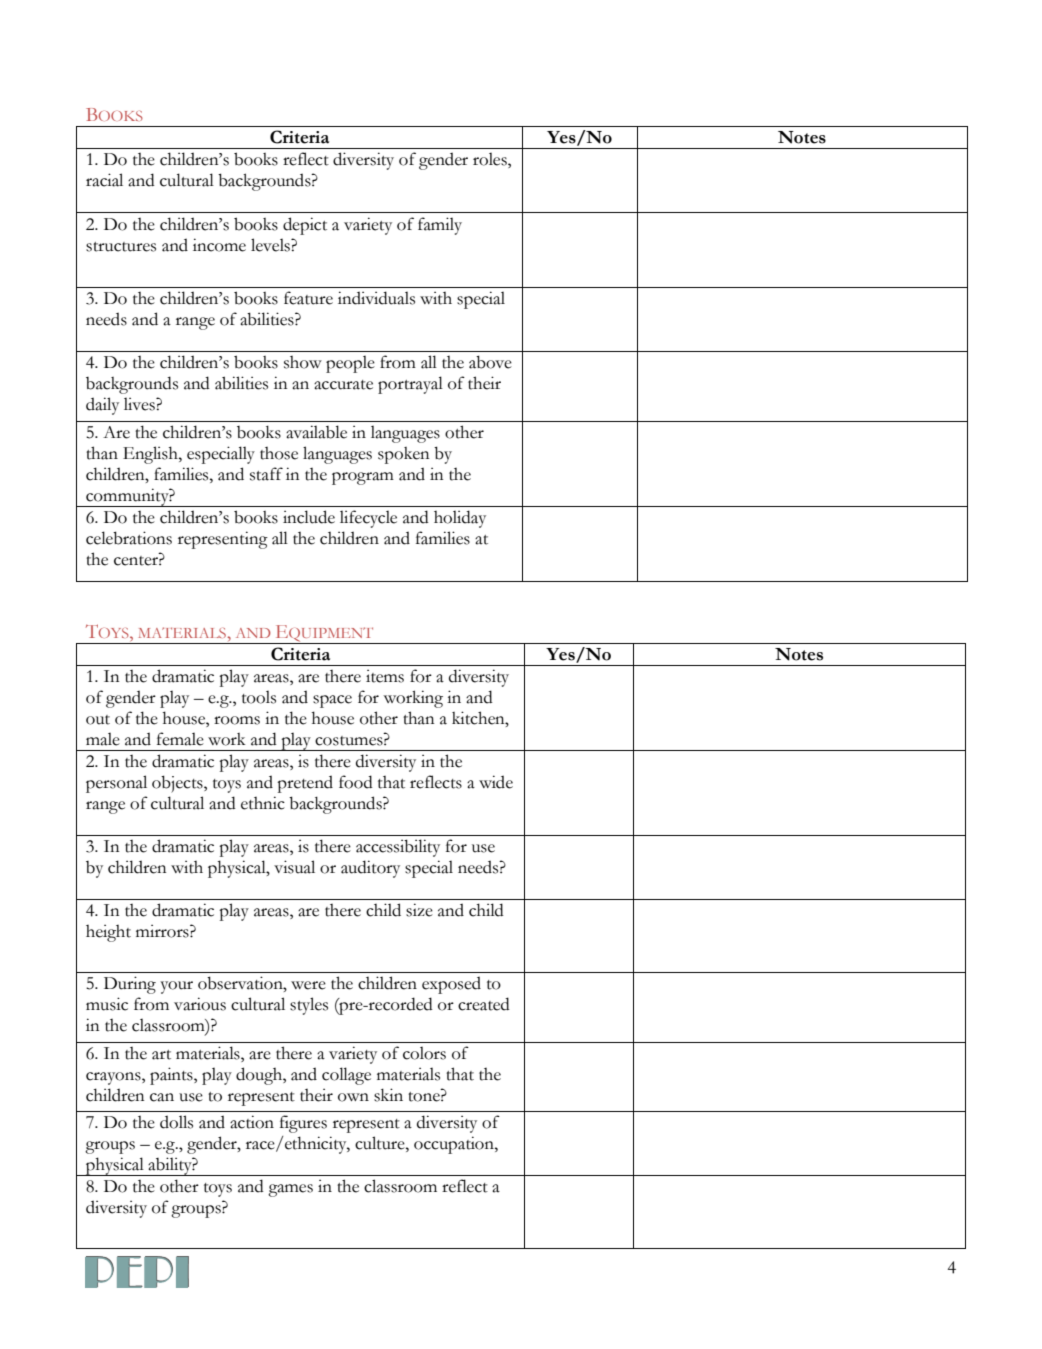 The image size is (1042, 1349). I want to click on depict, so click(305, 226).
